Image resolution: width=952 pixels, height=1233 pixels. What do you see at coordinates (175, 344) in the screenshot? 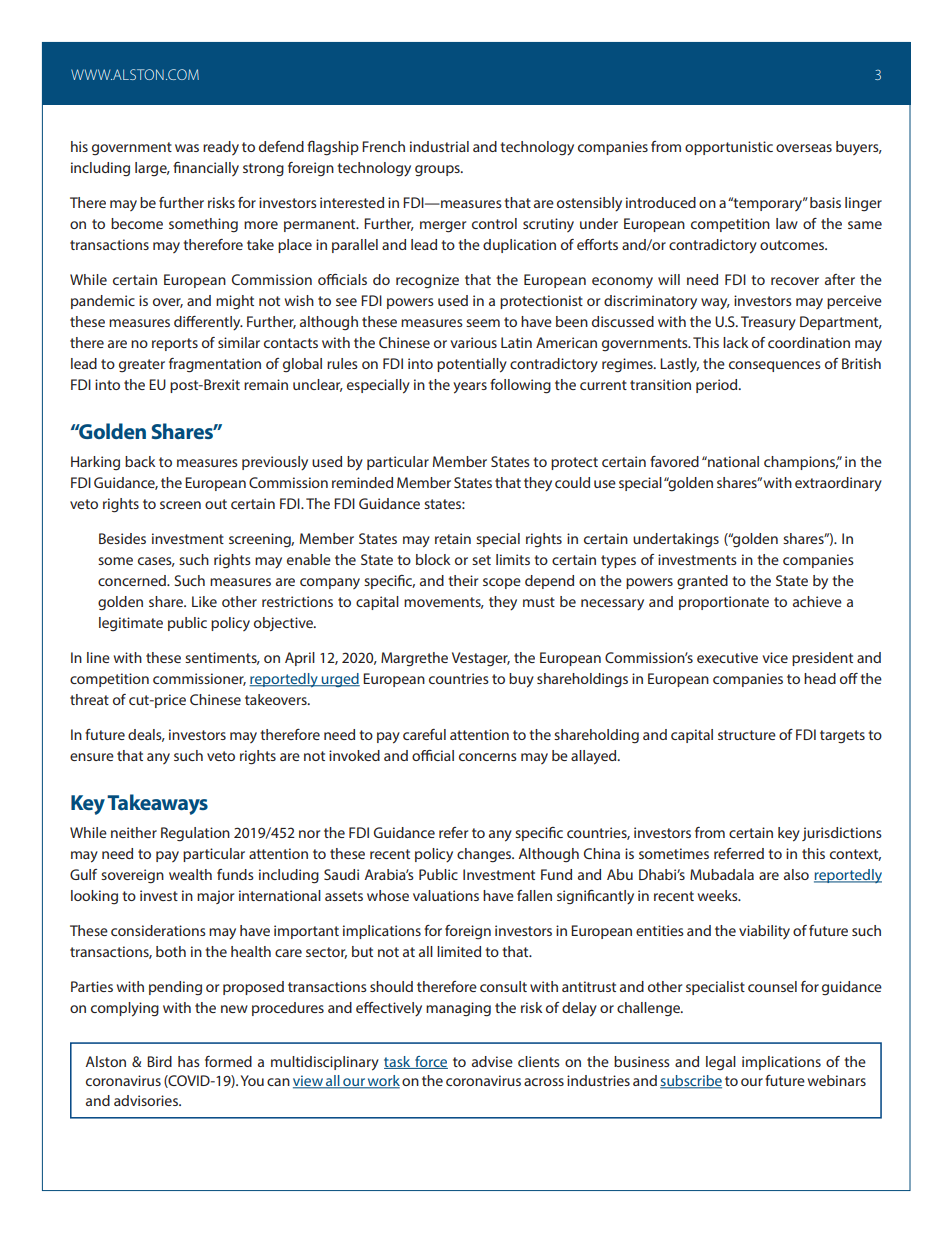
I see `reports` at bounding box center [175, 344].
